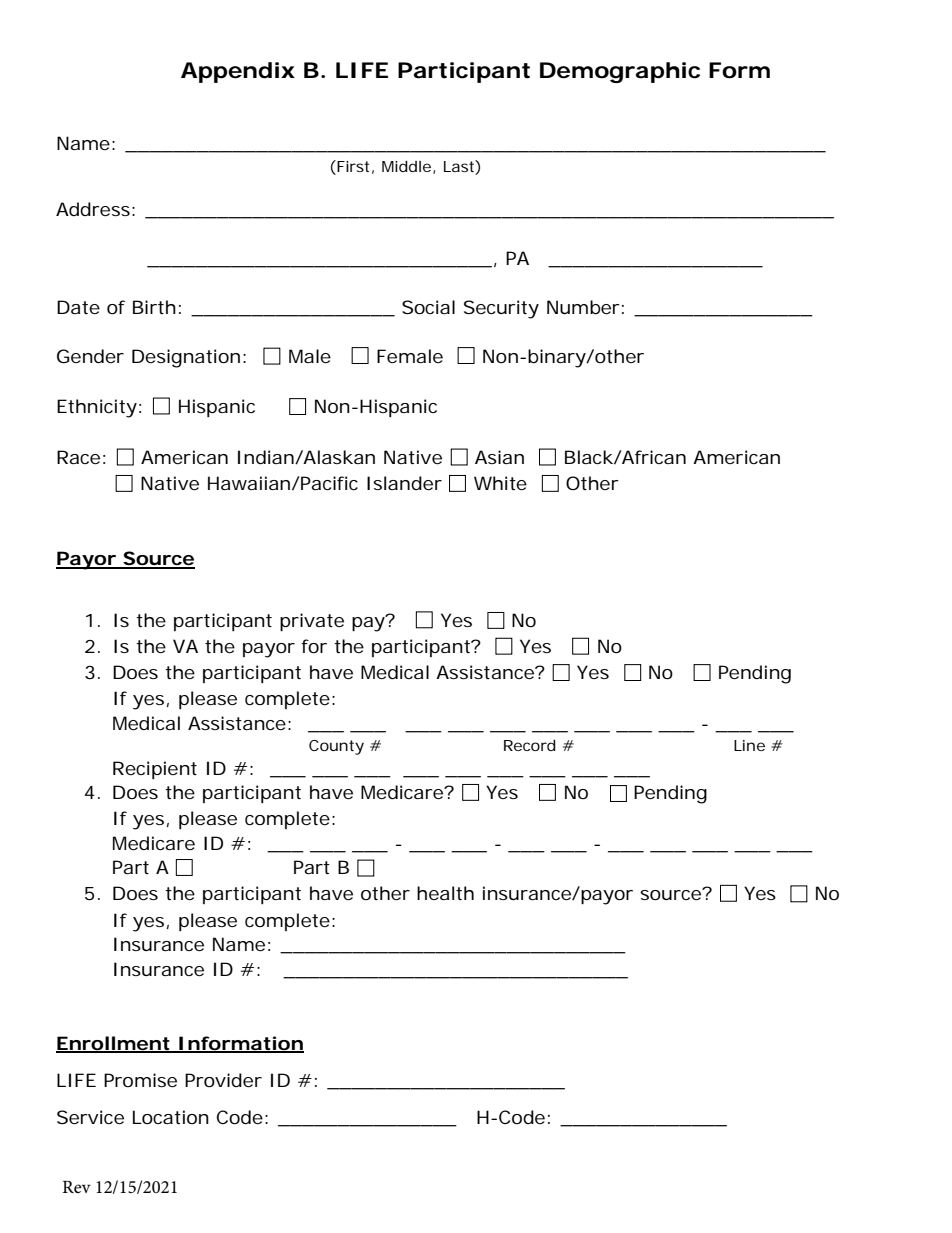 The width and height of the screenshot is (952, 1233). What do you see at coordinates (223, 1080) in the screenshot?
I see `Provider` at bounding box center [223, 1080].
